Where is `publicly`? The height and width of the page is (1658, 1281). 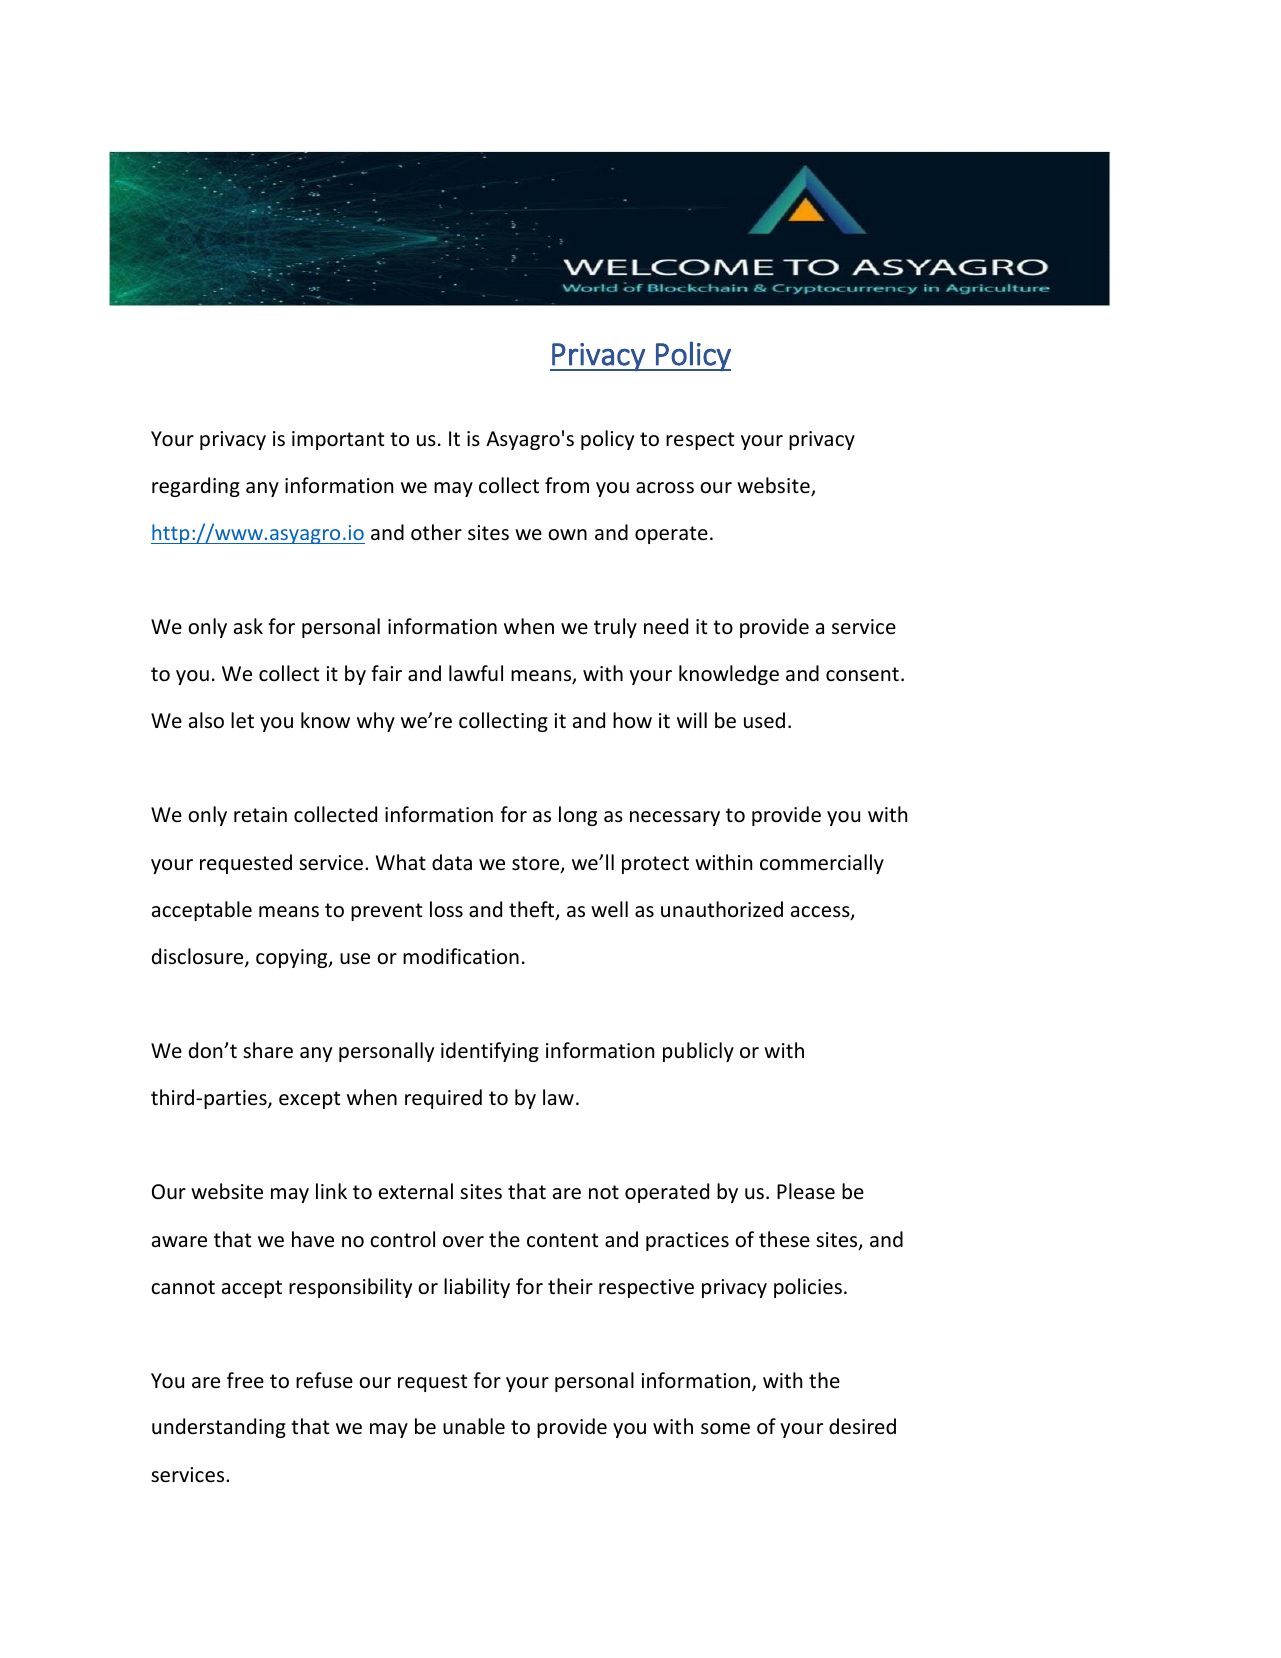
publicly is located at coordinates (698, 1052).
